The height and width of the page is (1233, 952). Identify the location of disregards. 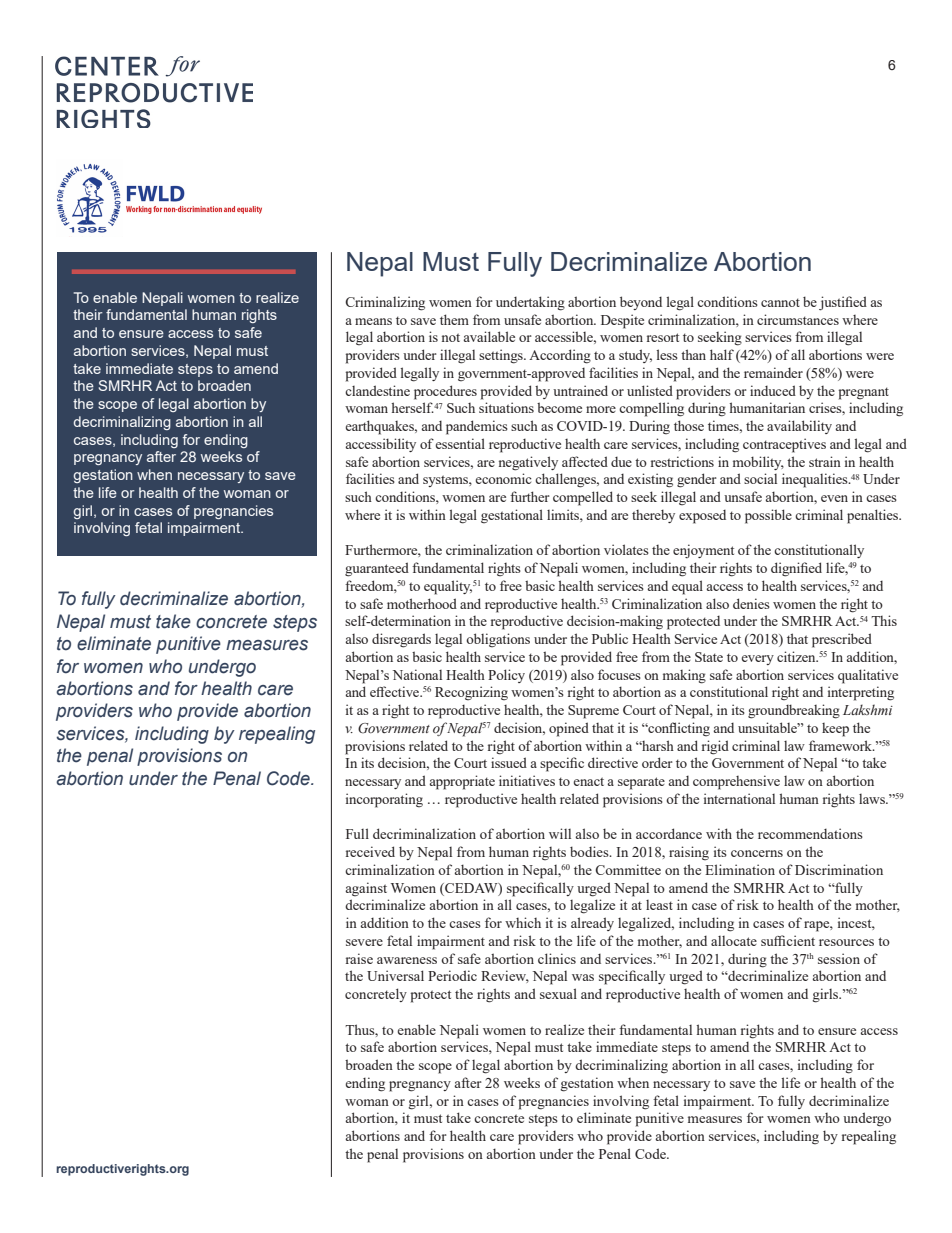
(401, 640).
